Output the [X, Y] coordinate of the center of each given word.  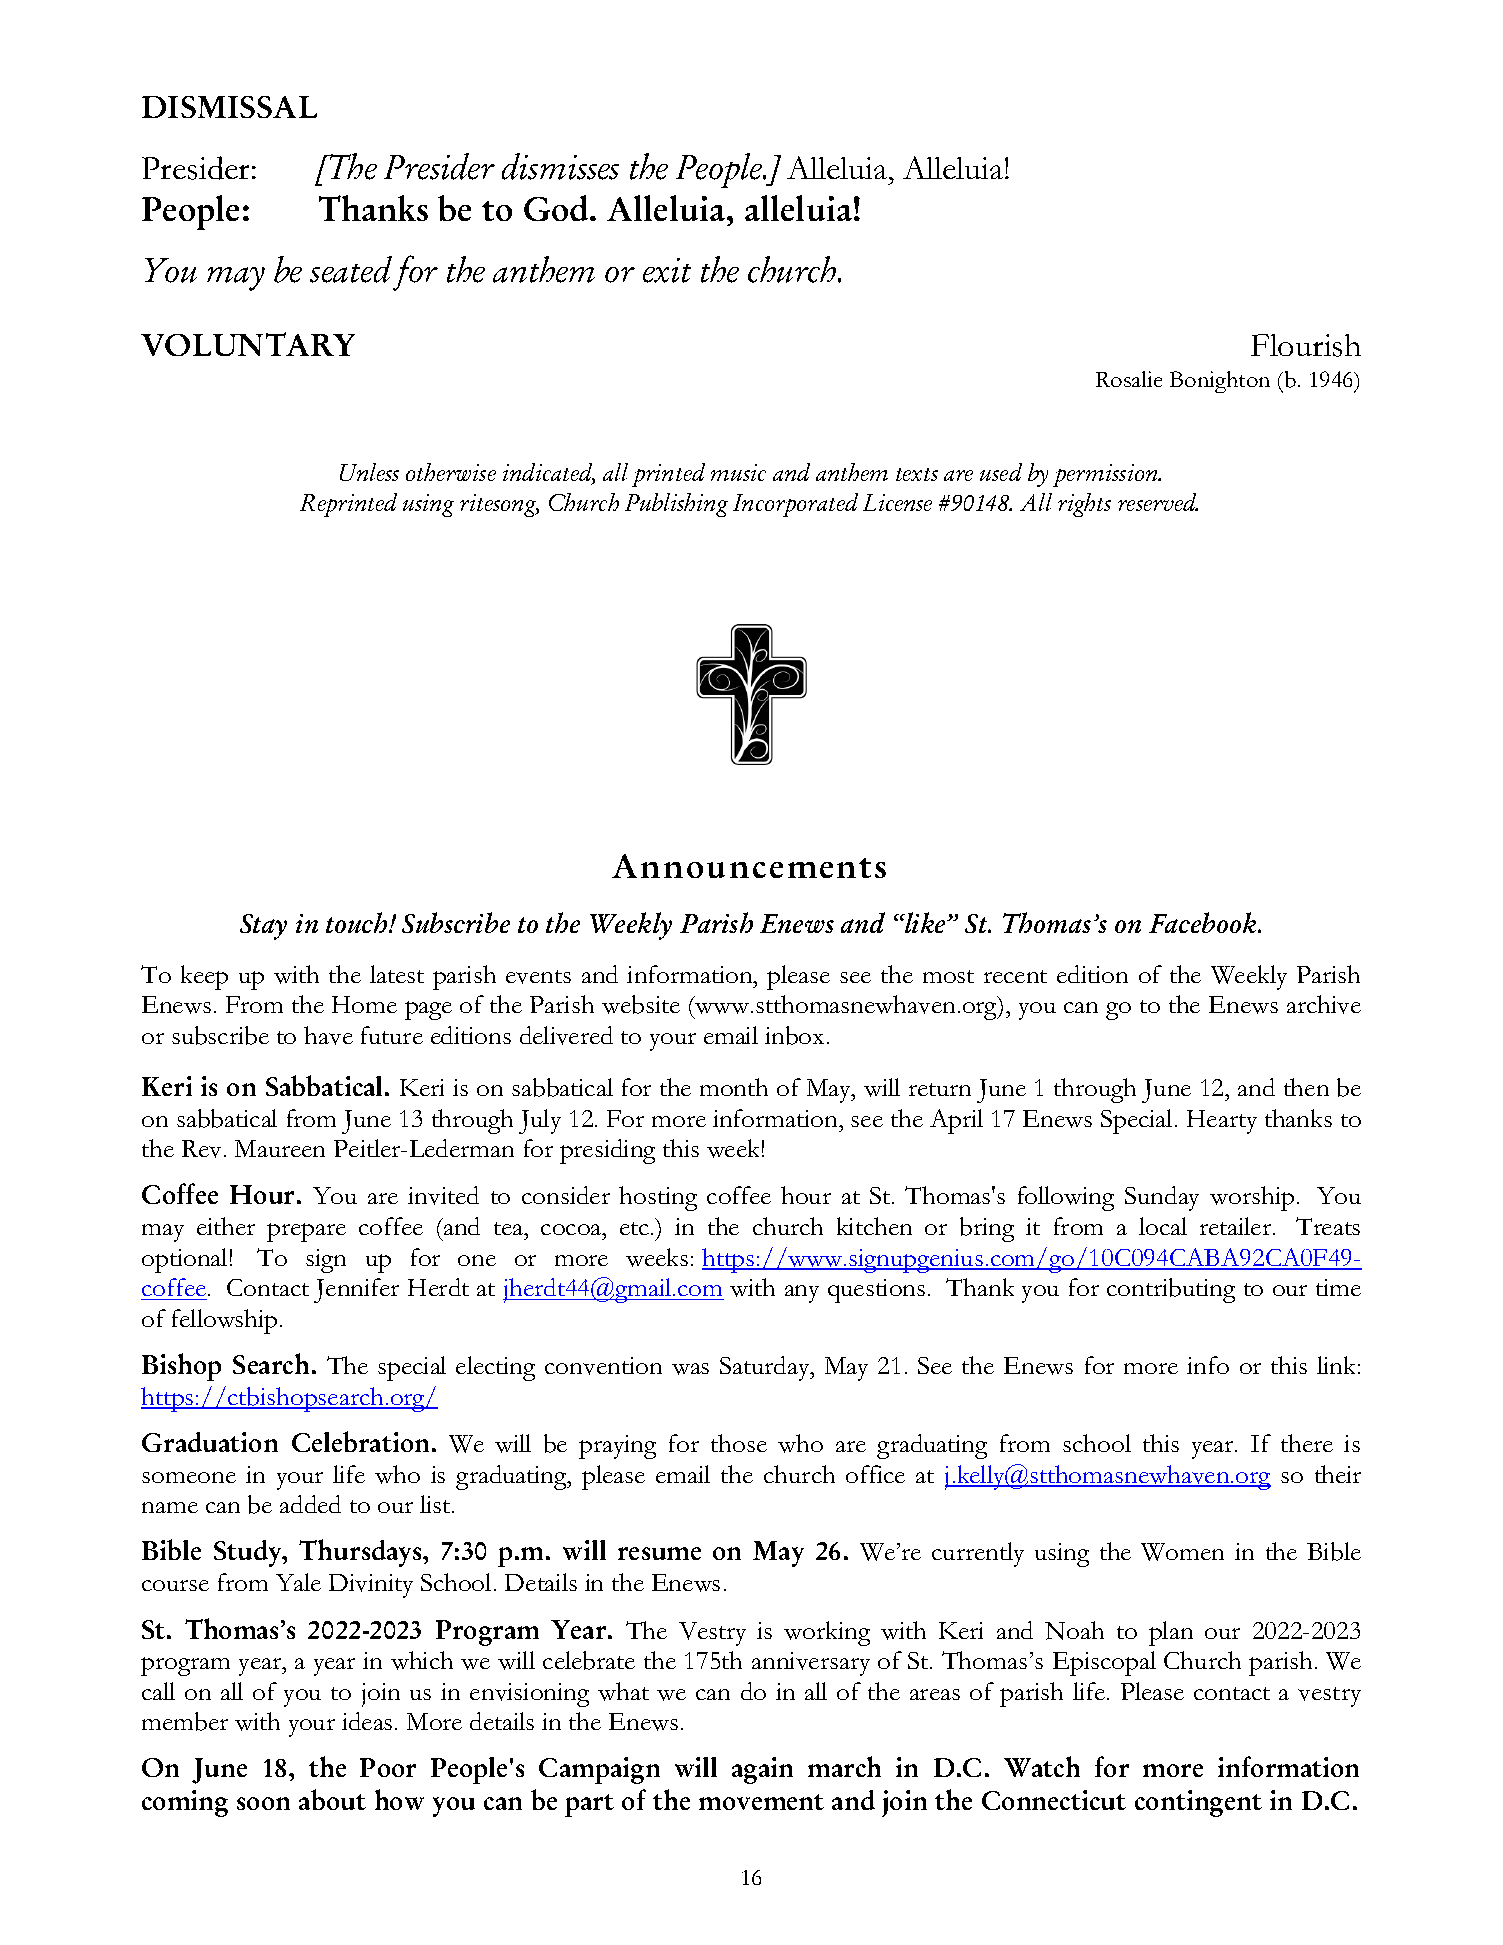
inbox [794, 1035]
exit [667, 270]
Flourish [1306, 345]
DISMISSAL [229, 107]
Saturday [766, 1368]
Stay [263, 927]
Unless [369, 472]
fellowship [224, 1321]
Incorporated [795, 505]
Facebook [1204, 922]
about [332, 1799]
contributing [1171, 1290]
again [762, 1770]
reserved [1158, 502]
